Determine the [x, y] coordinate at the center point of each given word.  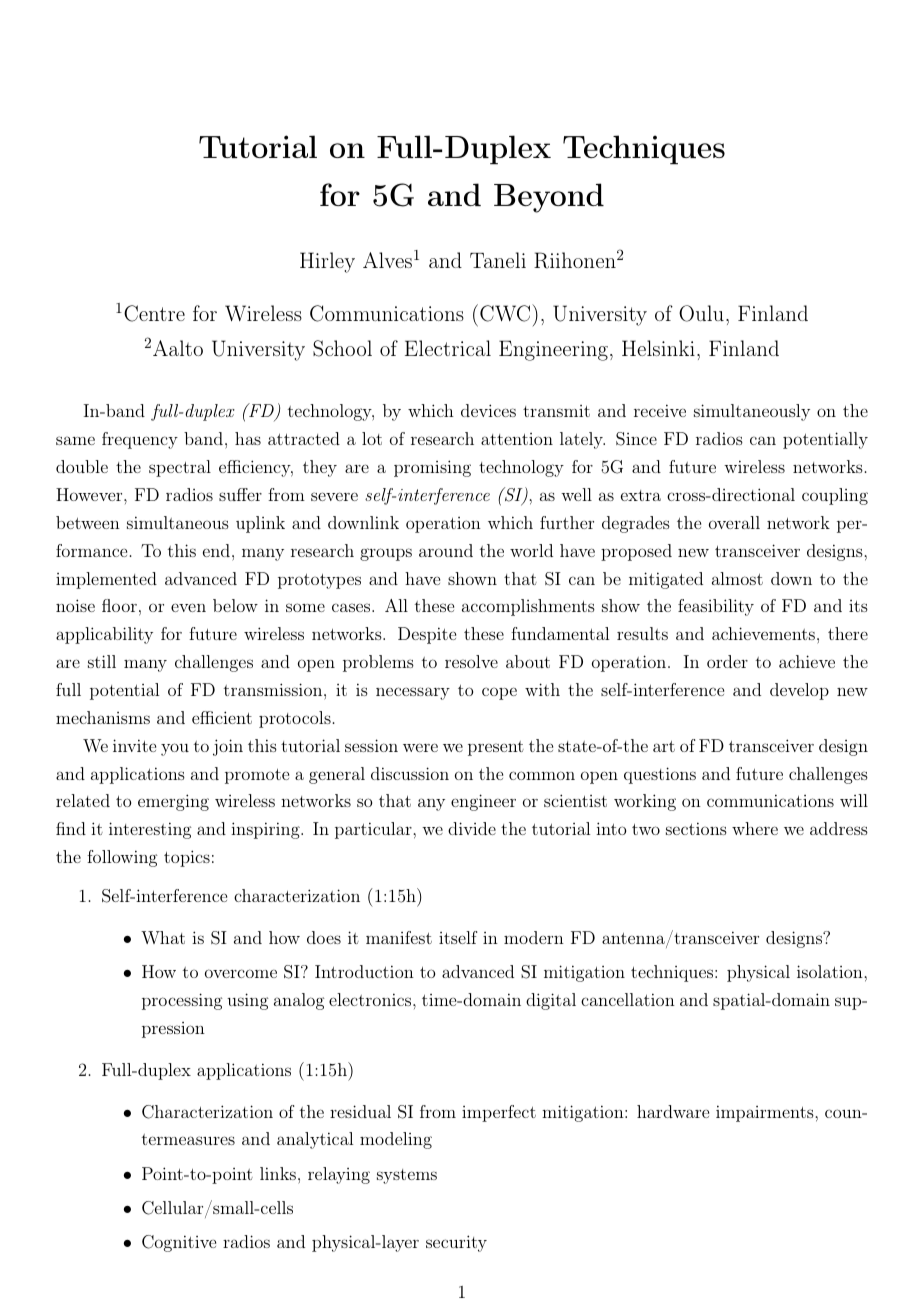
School [342, 348]
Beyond [549, 198]
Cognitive [179, 1243]
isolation [830, 971]
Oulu [701, 313]
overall [734, 522]
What [163, 937]
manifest [399, 937]
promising [432, 468]
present [496, 748]
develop [799, 691]
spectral [180, 468]
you [175, 749]
